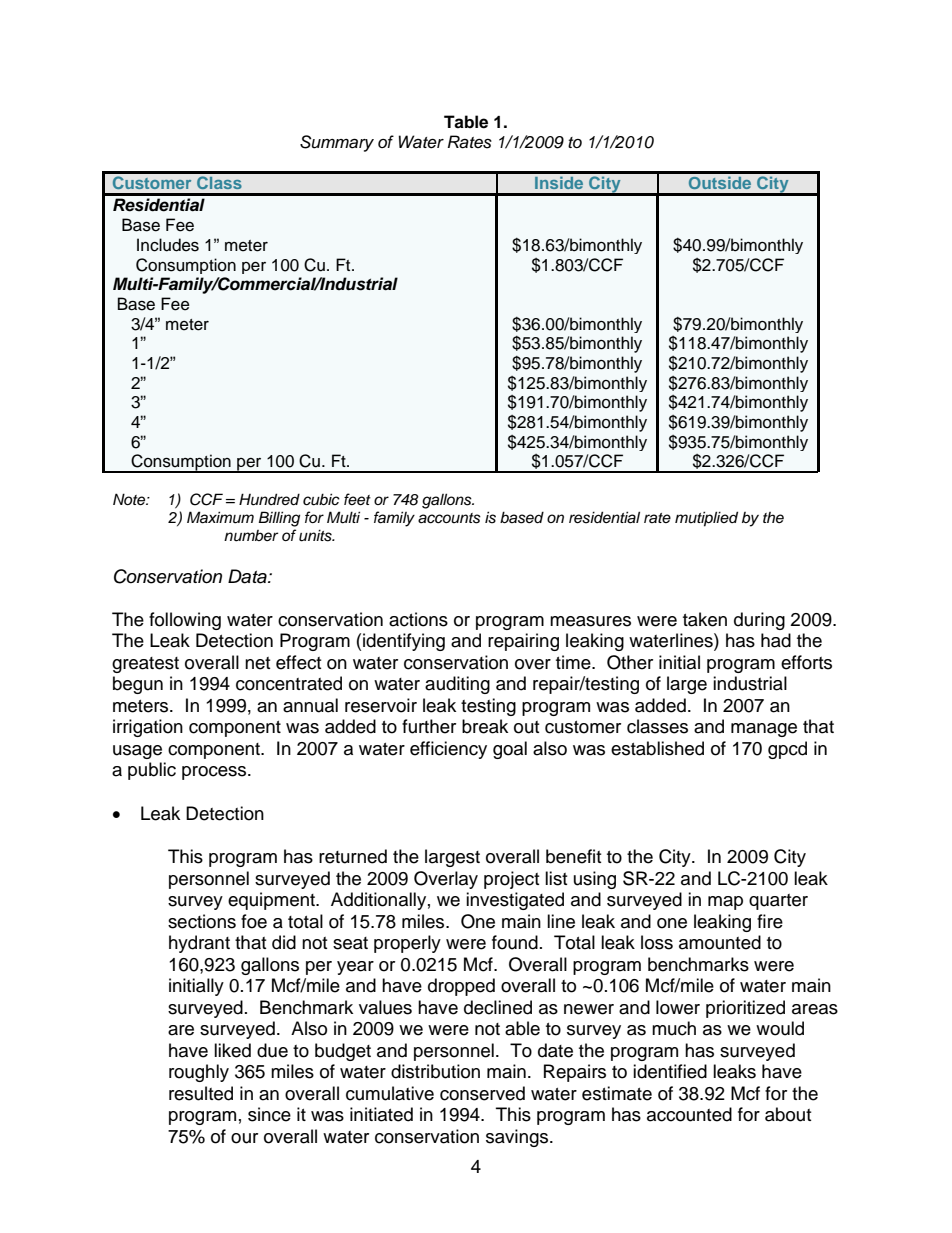 This screenshot has width=952, height=1233. I want to click on Includes, so click(168, 245).
